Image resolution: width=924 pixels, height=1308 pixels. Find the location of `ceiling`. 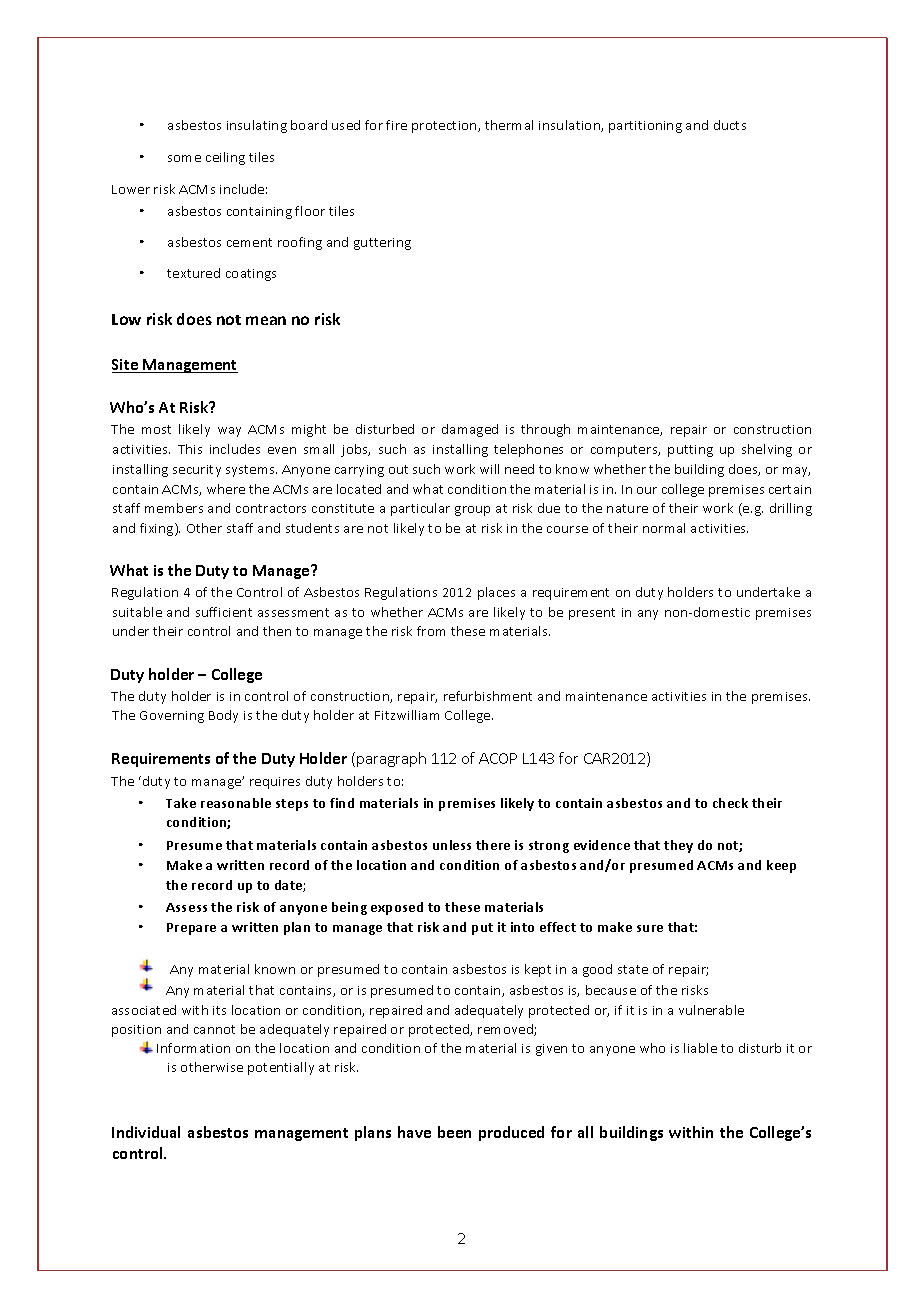

ceiling is located at coordinates (225, 158).
